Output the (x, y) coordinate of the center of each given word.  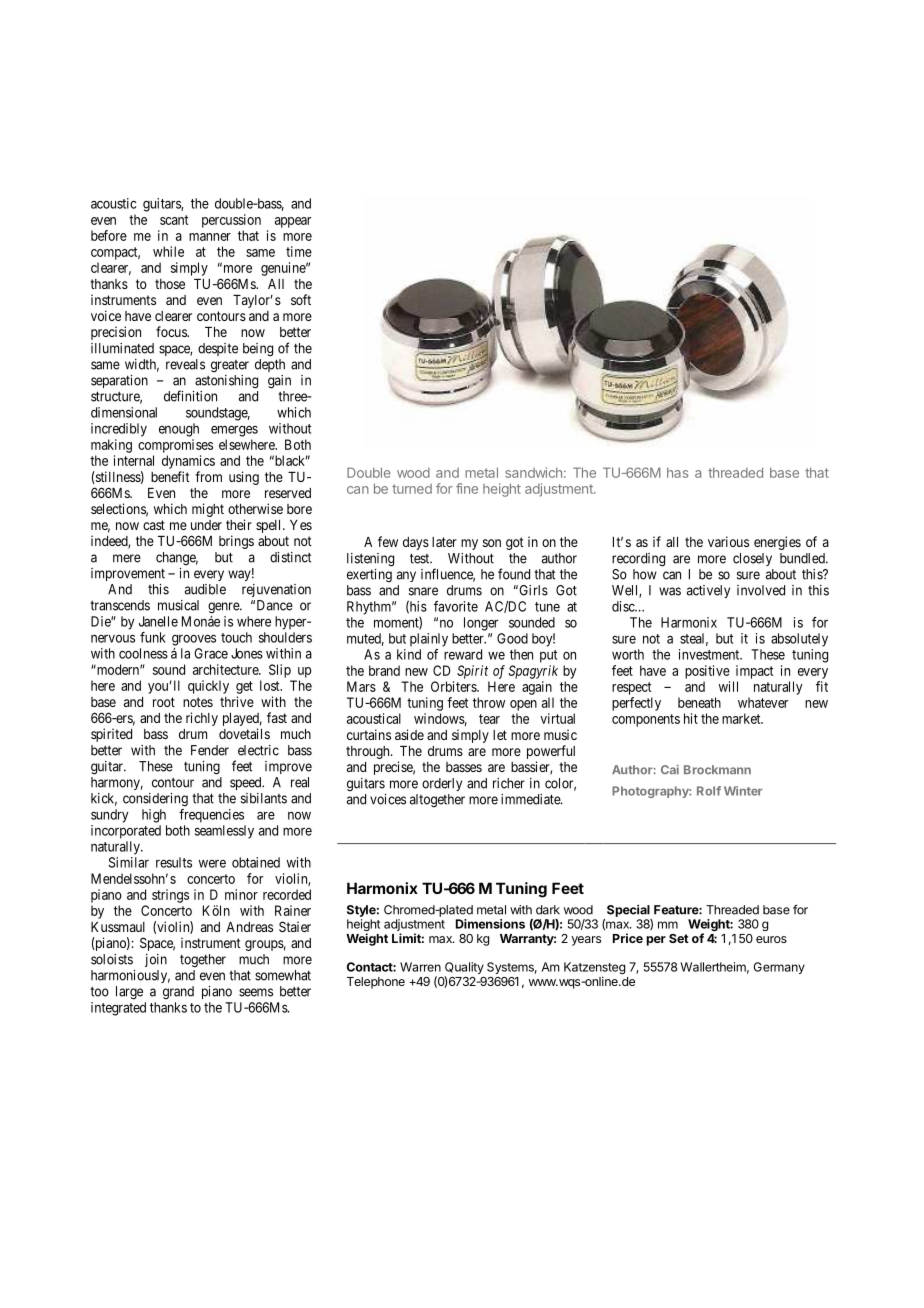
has (678, 472)
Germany (779, 968)
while (168, 251)
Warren (420, 967)
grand (178, 992)
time (299, 251)
